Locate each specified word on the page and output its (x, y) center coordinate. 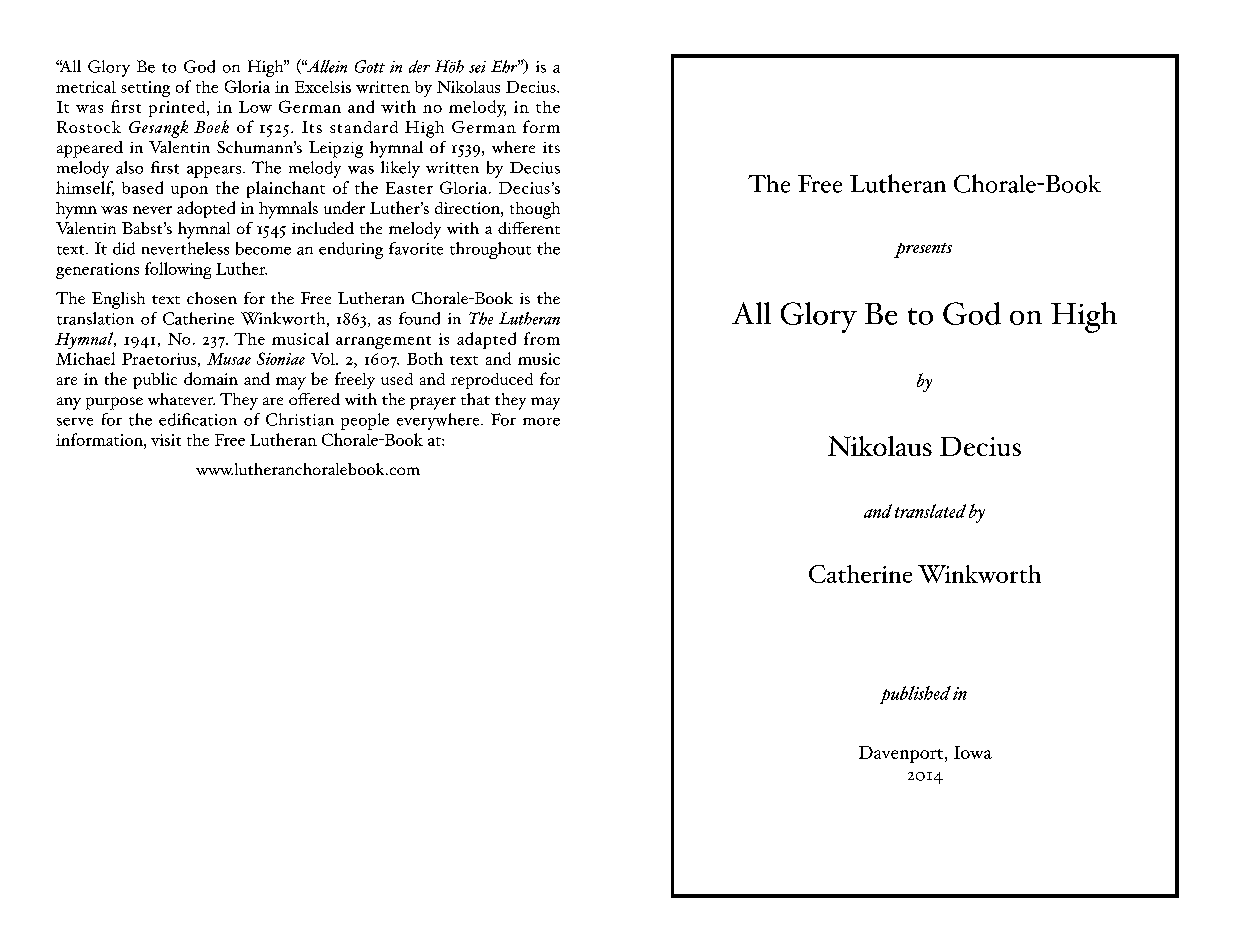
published (915, 695)
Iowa (973, 752)
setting (145, 89)
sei (477, 67)
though (535, 210)
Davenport (902, 754)
